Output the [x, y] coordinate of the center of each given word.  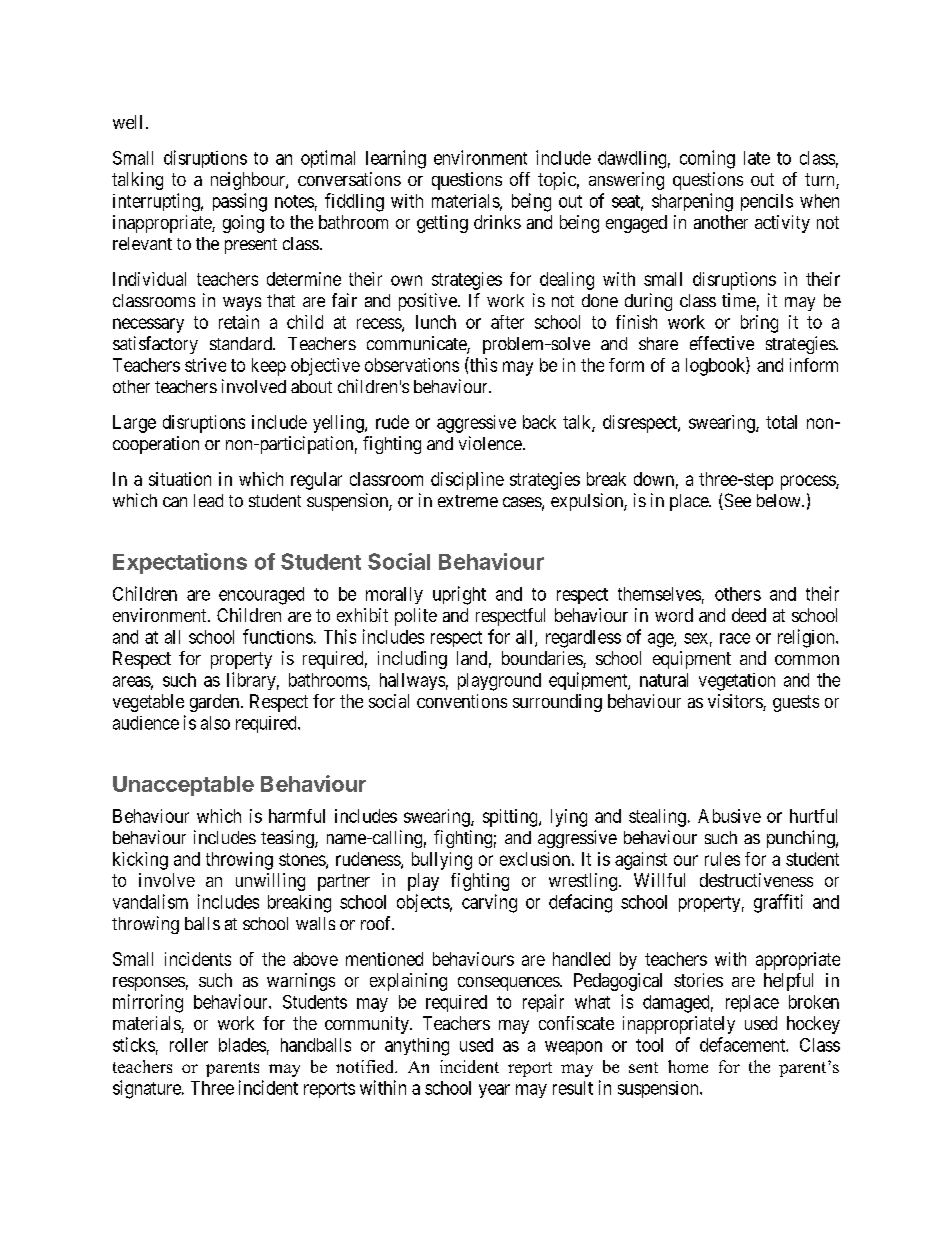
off [520, 179]
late [757, 158]
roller [189, 1045]
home [688, 1066]
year [494, 1091]
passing [240, 202]
